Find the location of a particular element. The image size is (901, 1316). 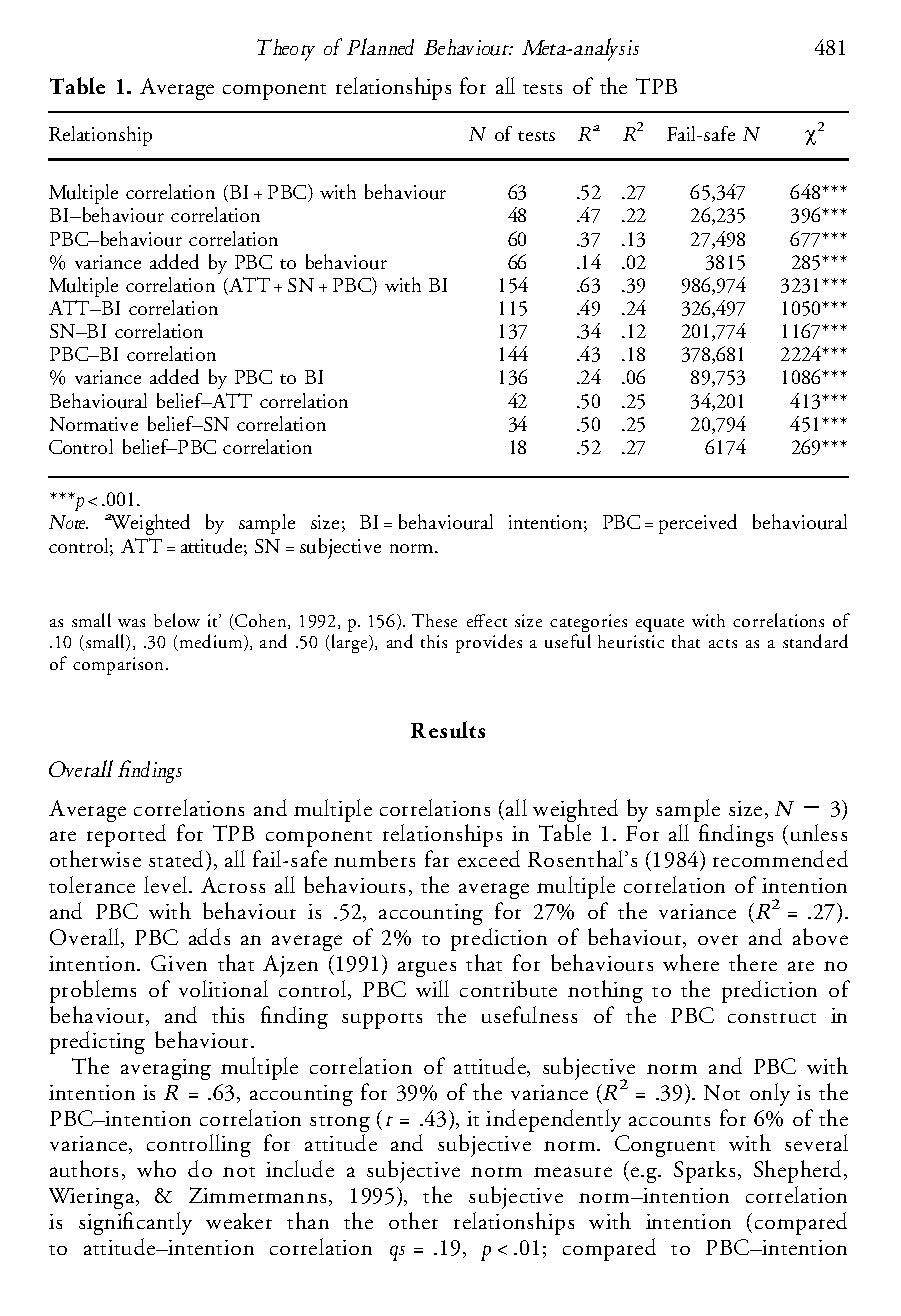

equate is located at coordinates (660, 625).
